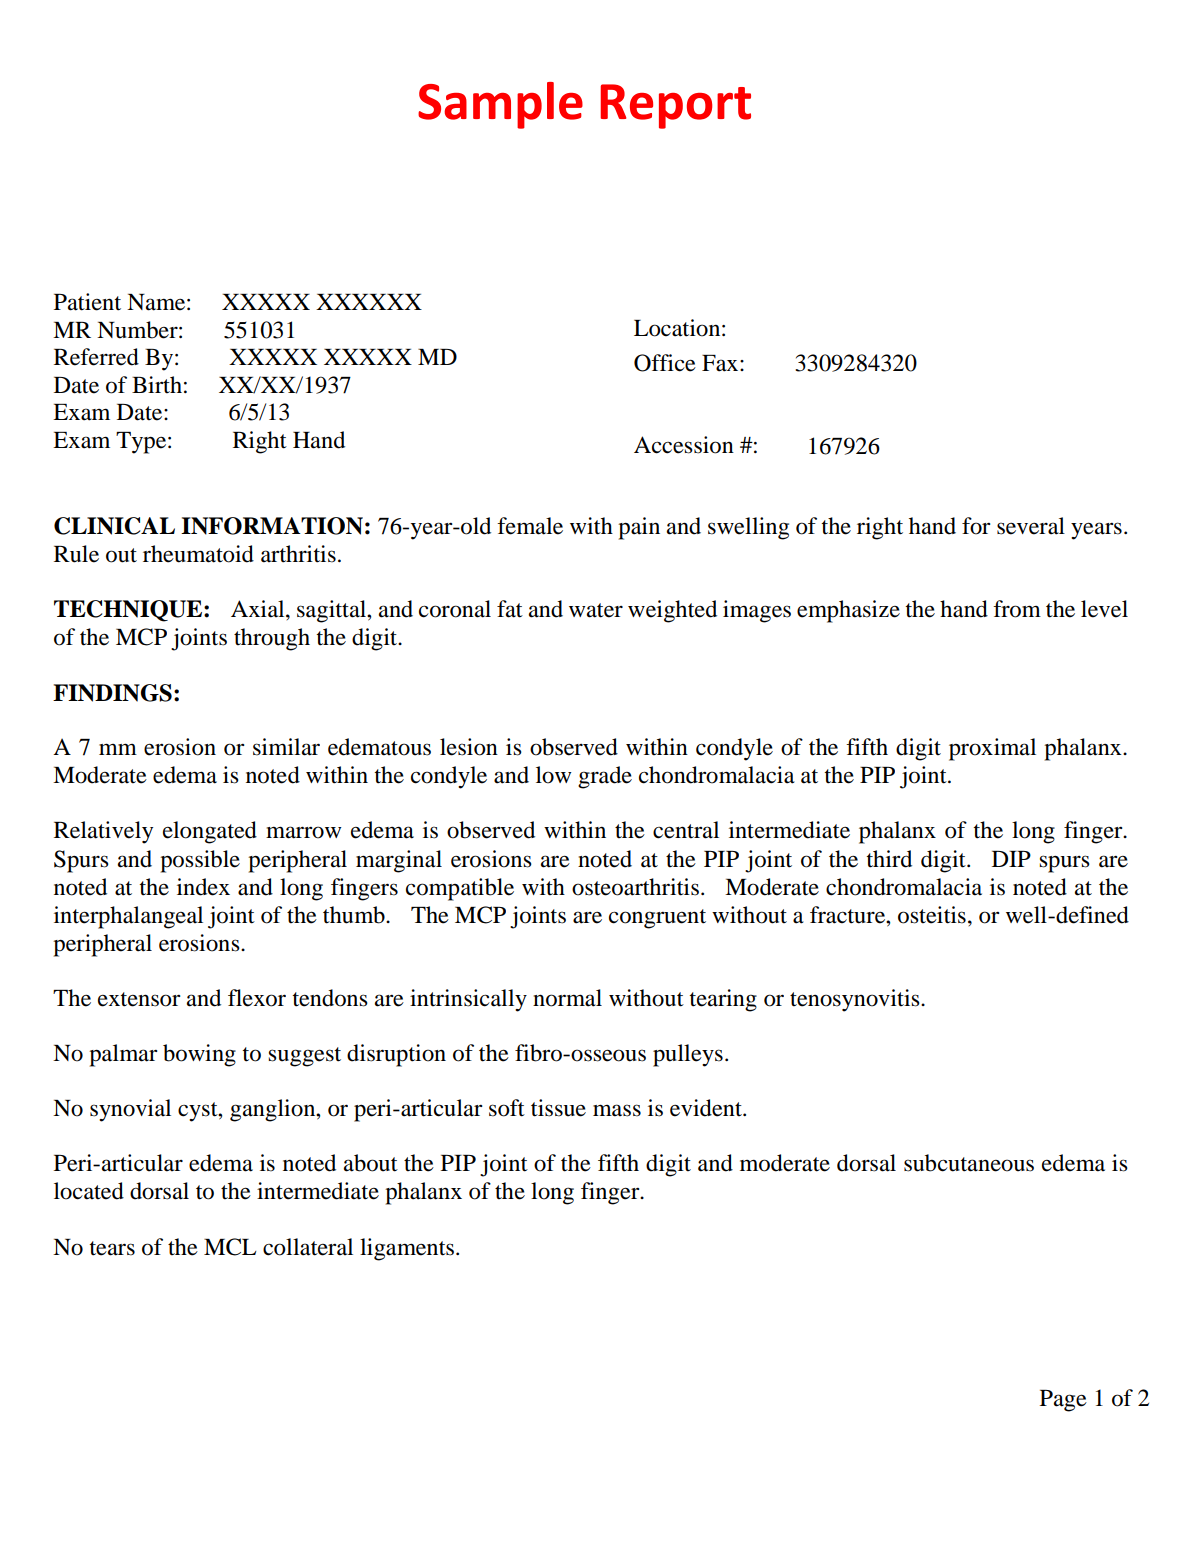  I want to click on Patient, so click(87, 302).
